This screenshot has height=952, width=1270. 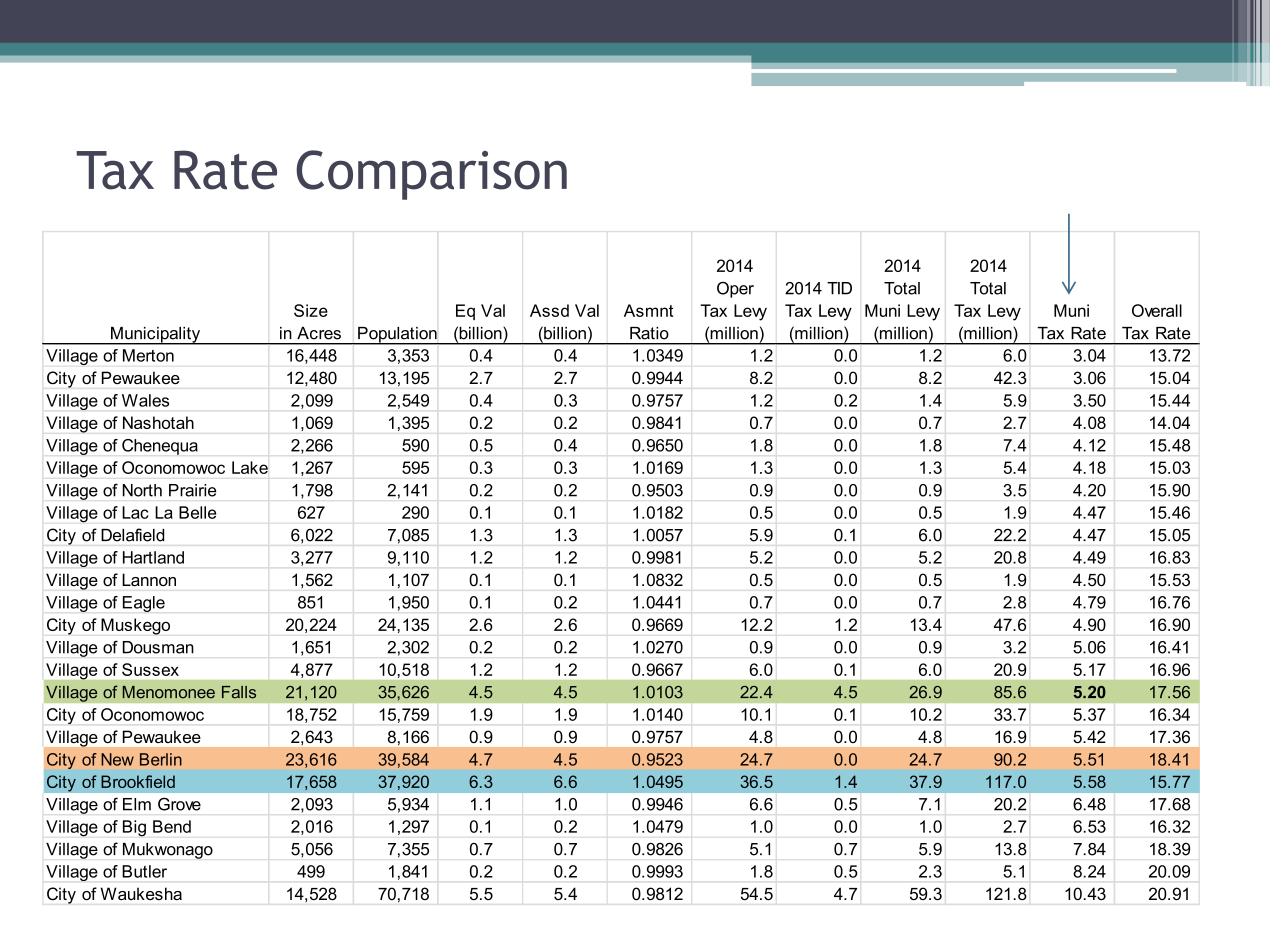 What do you see at coordinates (197, 512) in the screenshot?
I see `Belle` at bounding box center [197, 512].
